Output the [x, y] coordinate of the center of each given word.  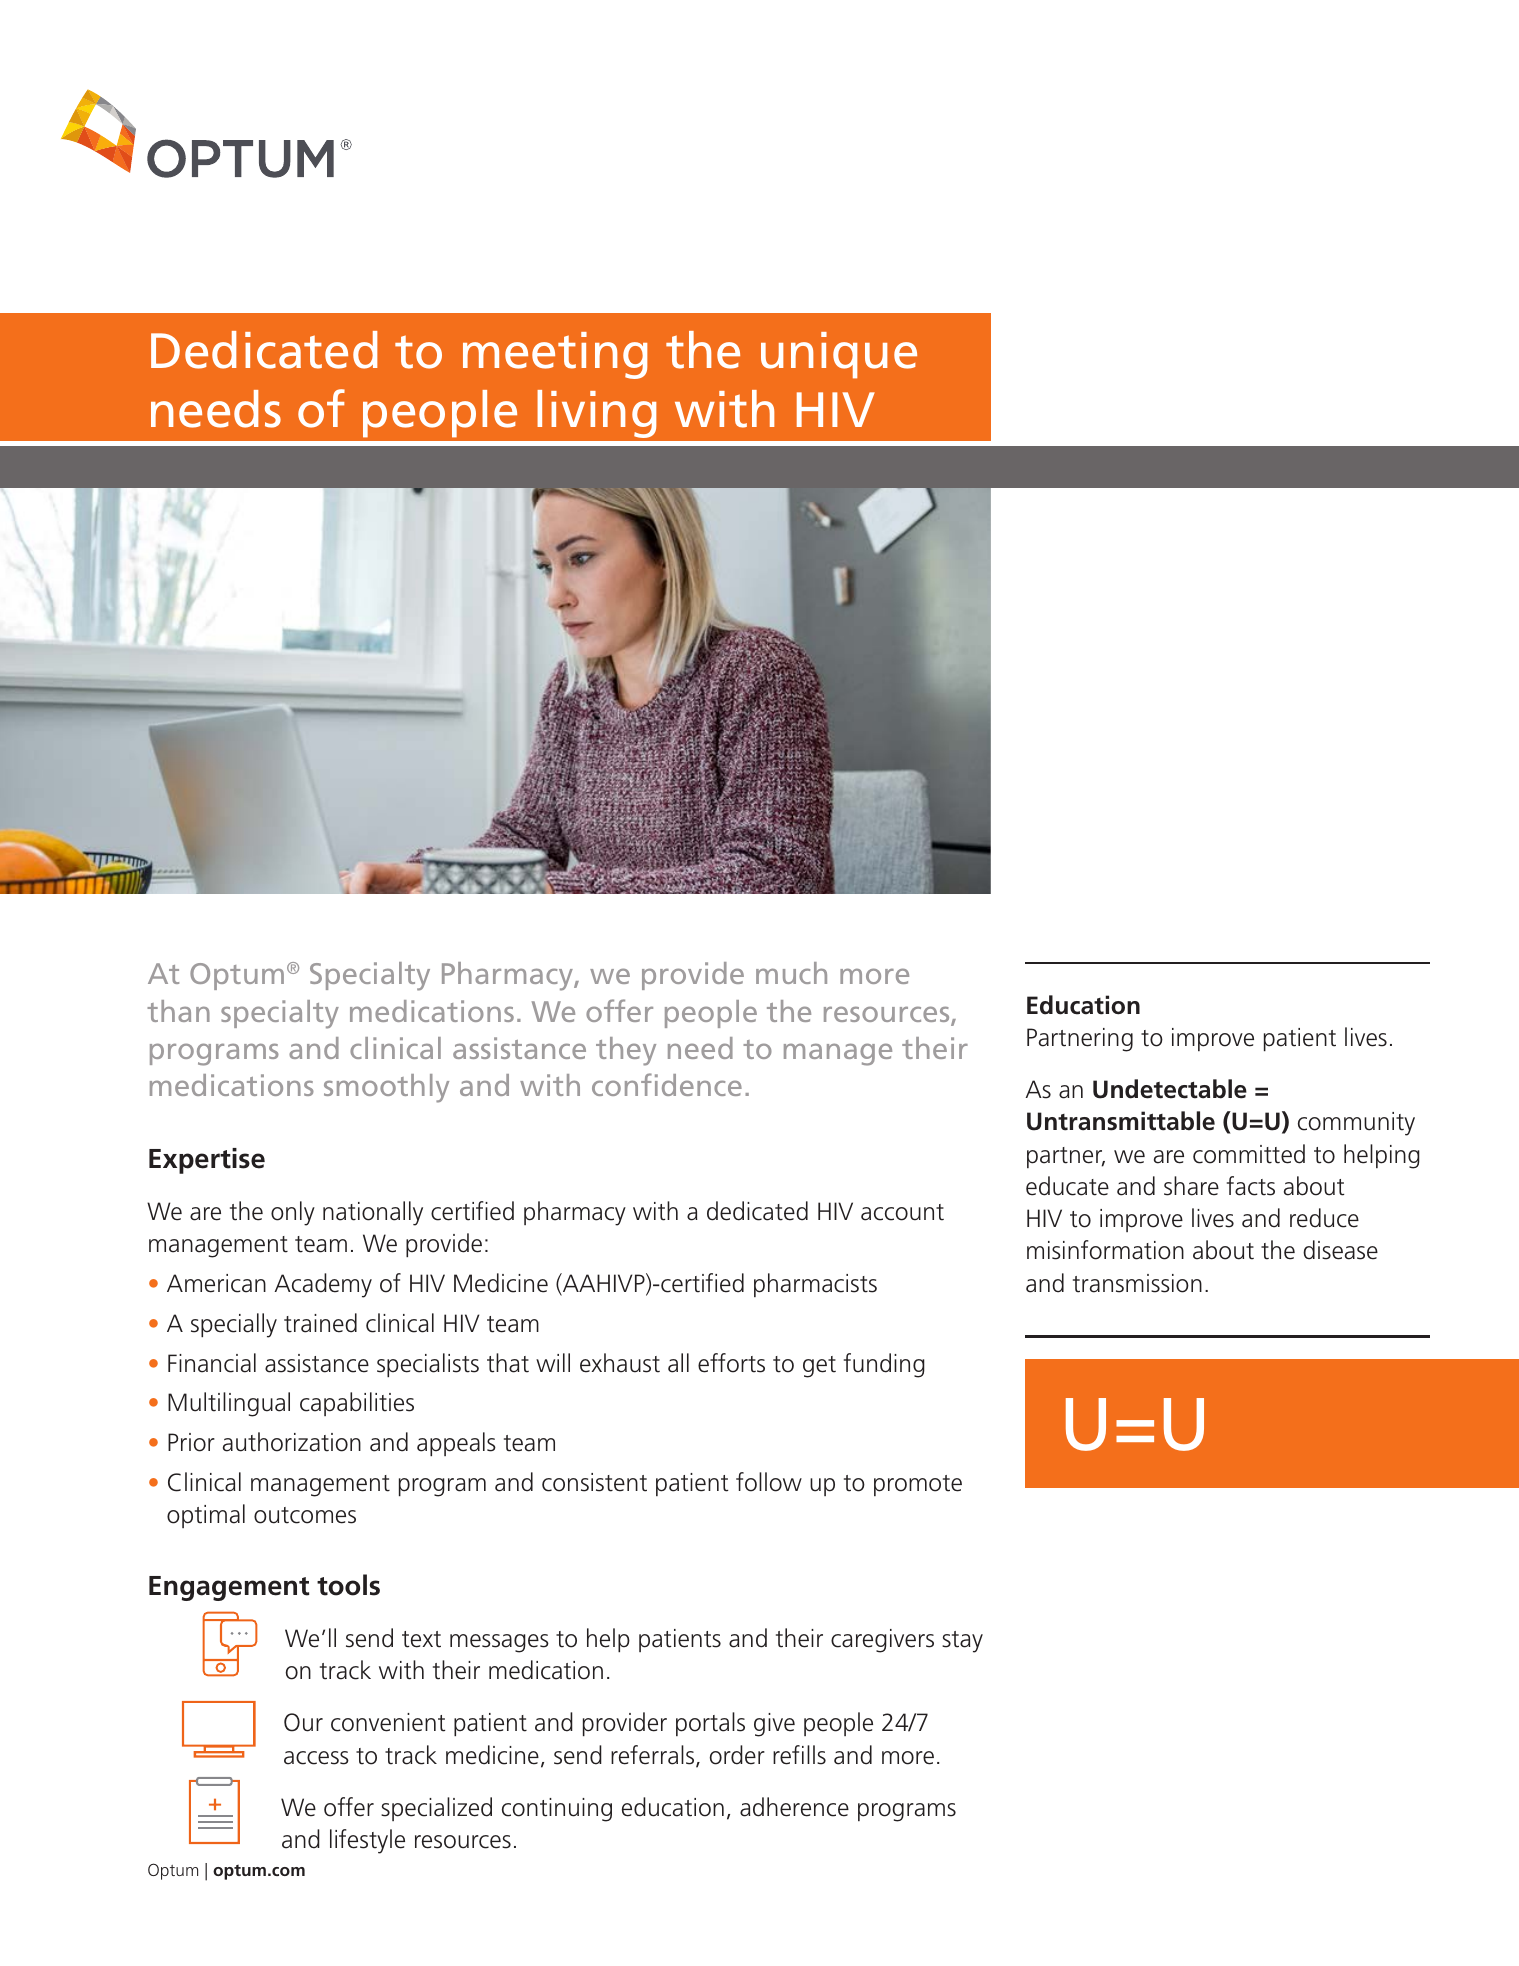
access [316, 1758]
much [791, 973]
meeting [555, 355]
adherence [794, 1807]
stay [962, 1642]
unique [839, 355]
